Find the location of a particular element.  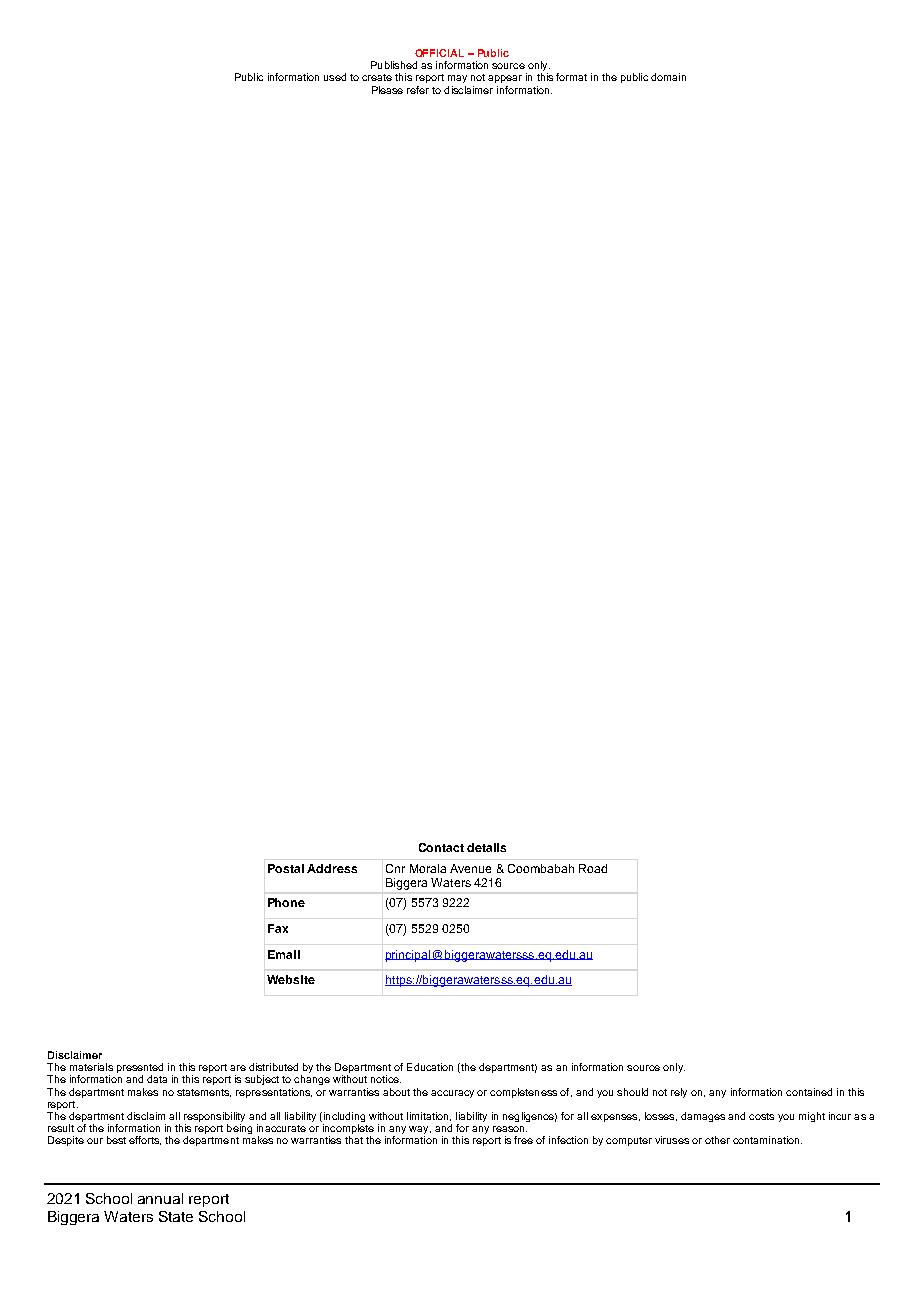

Road is located at coordinates (593, 868).
